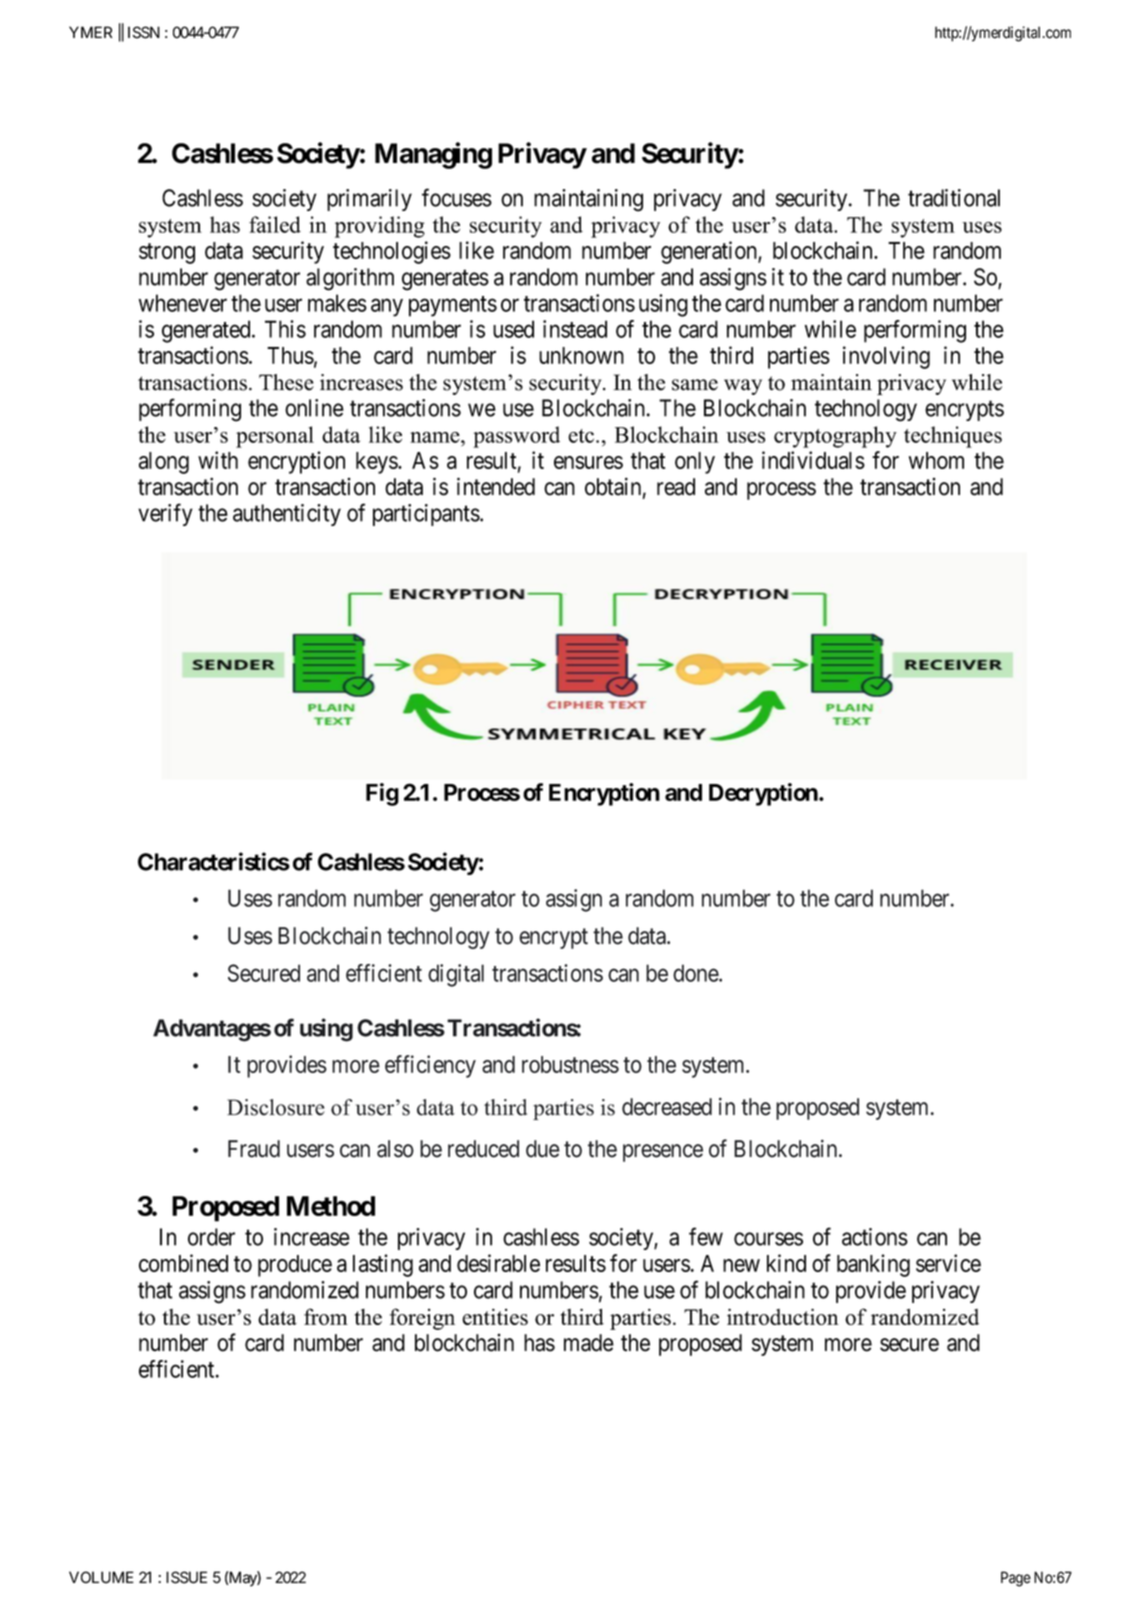 The width and height of the image is (1141, 1614). Describe the element at coordinates (165, 514) in the image. I see `verify` at that location.
